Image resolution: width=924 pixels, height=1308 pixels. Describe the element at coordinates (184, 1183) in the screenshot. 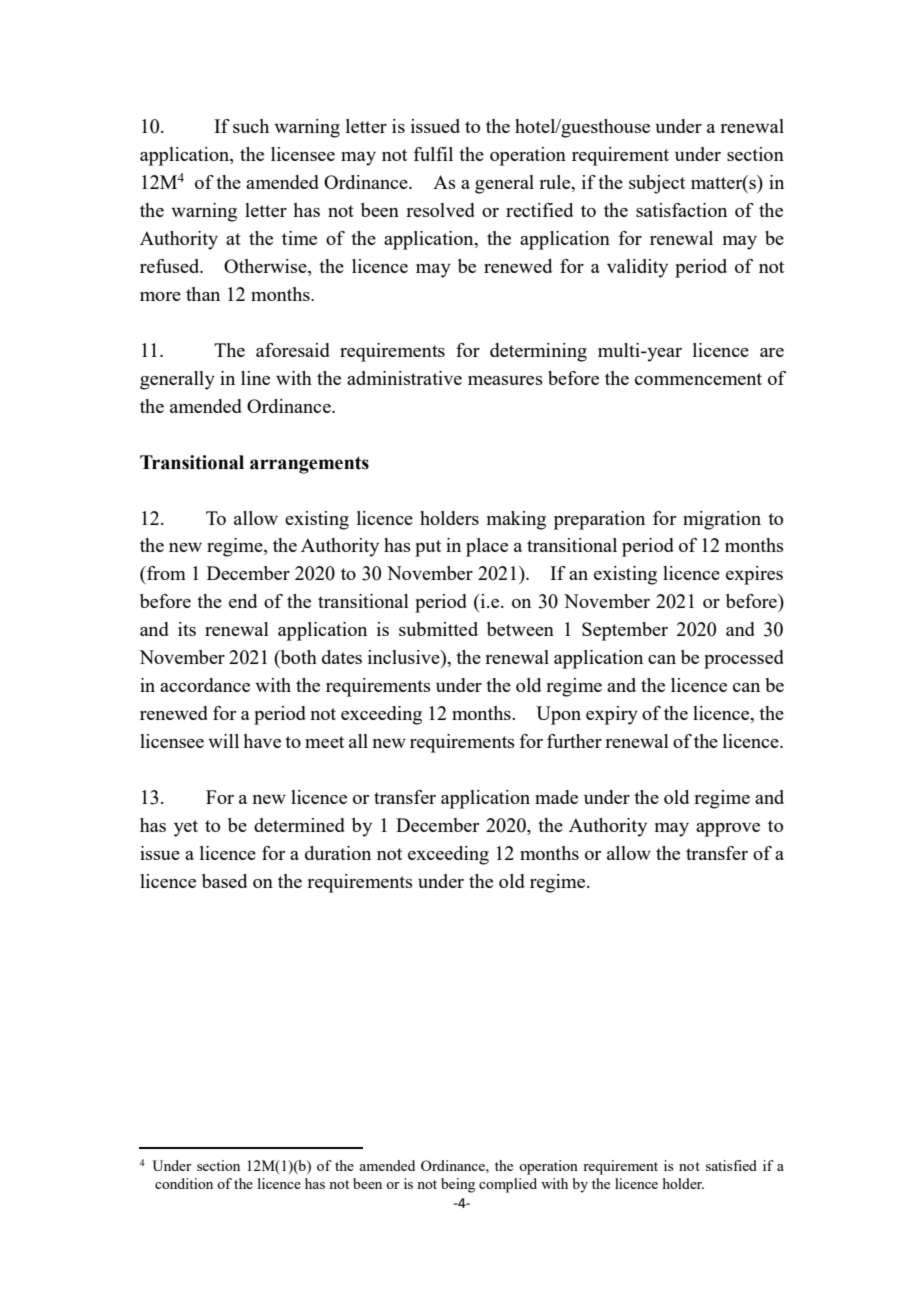

I see `condition` at that location.
